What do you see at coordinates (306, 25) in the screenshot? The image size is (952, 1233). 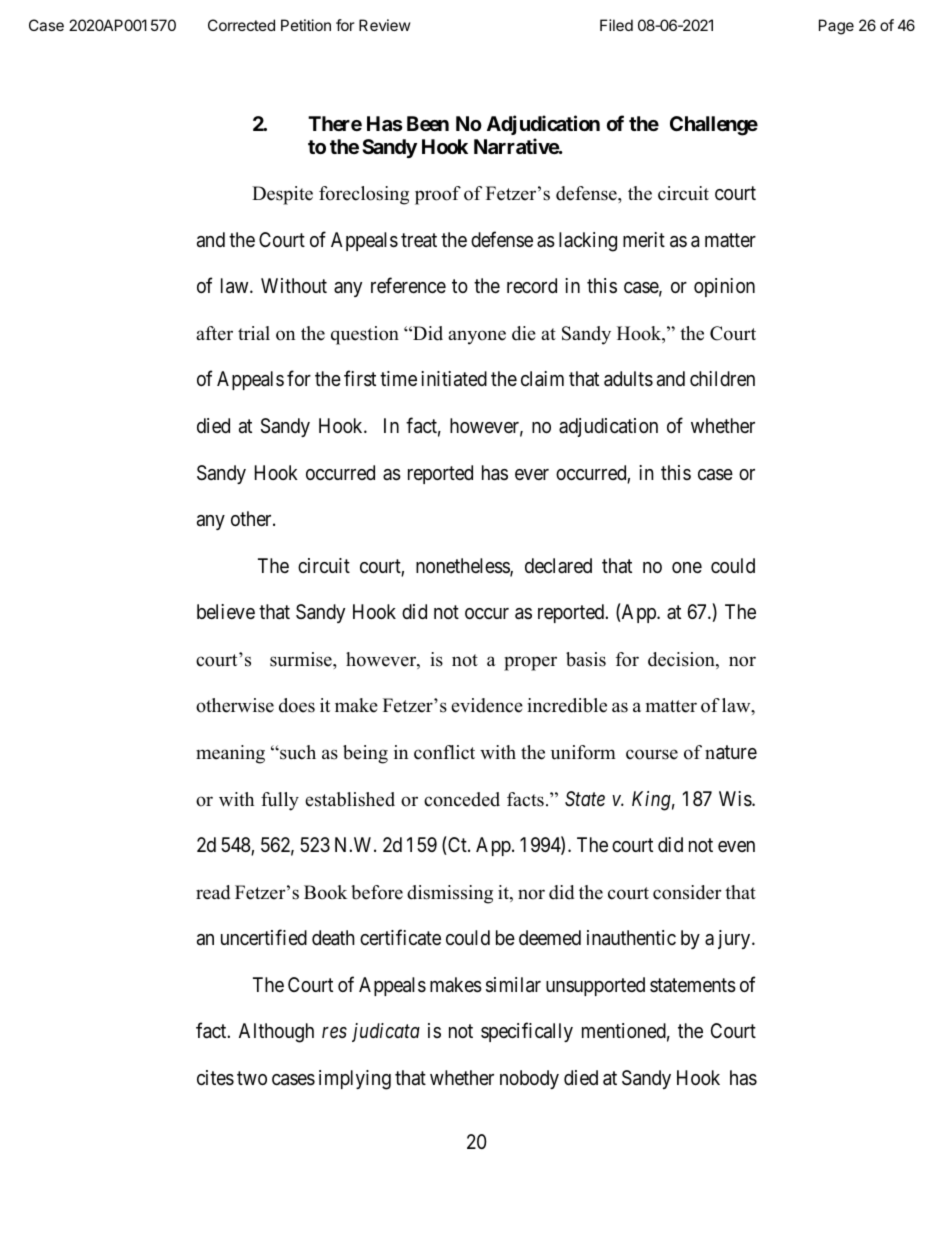 I see `Petition` at bounding box center [306, 25].
